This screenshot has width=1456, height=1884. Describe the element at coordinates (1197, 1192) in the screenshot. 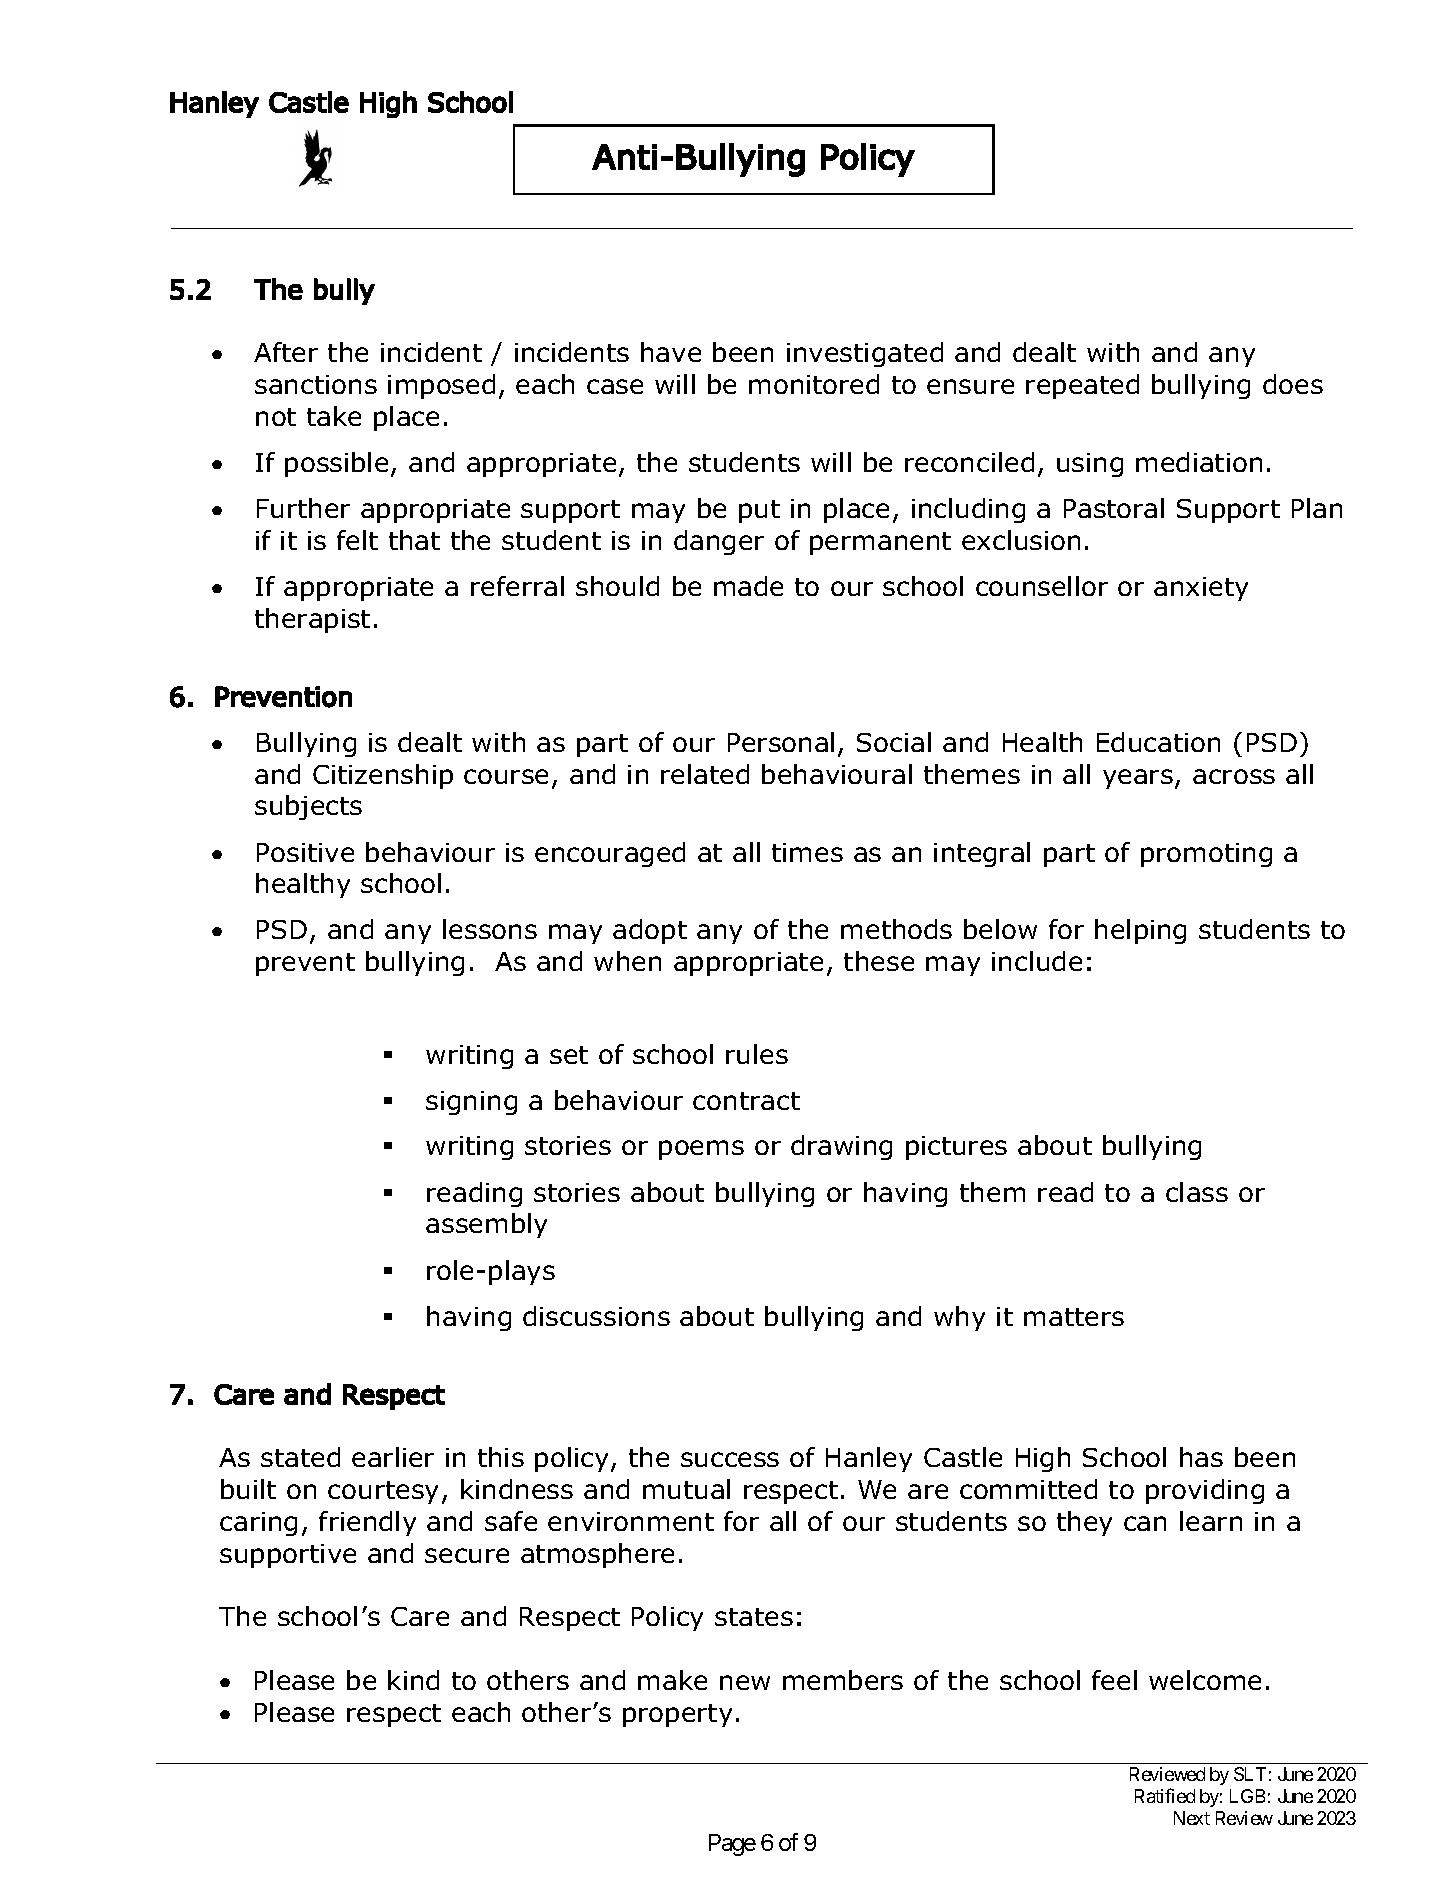

I see `class` at that location.
